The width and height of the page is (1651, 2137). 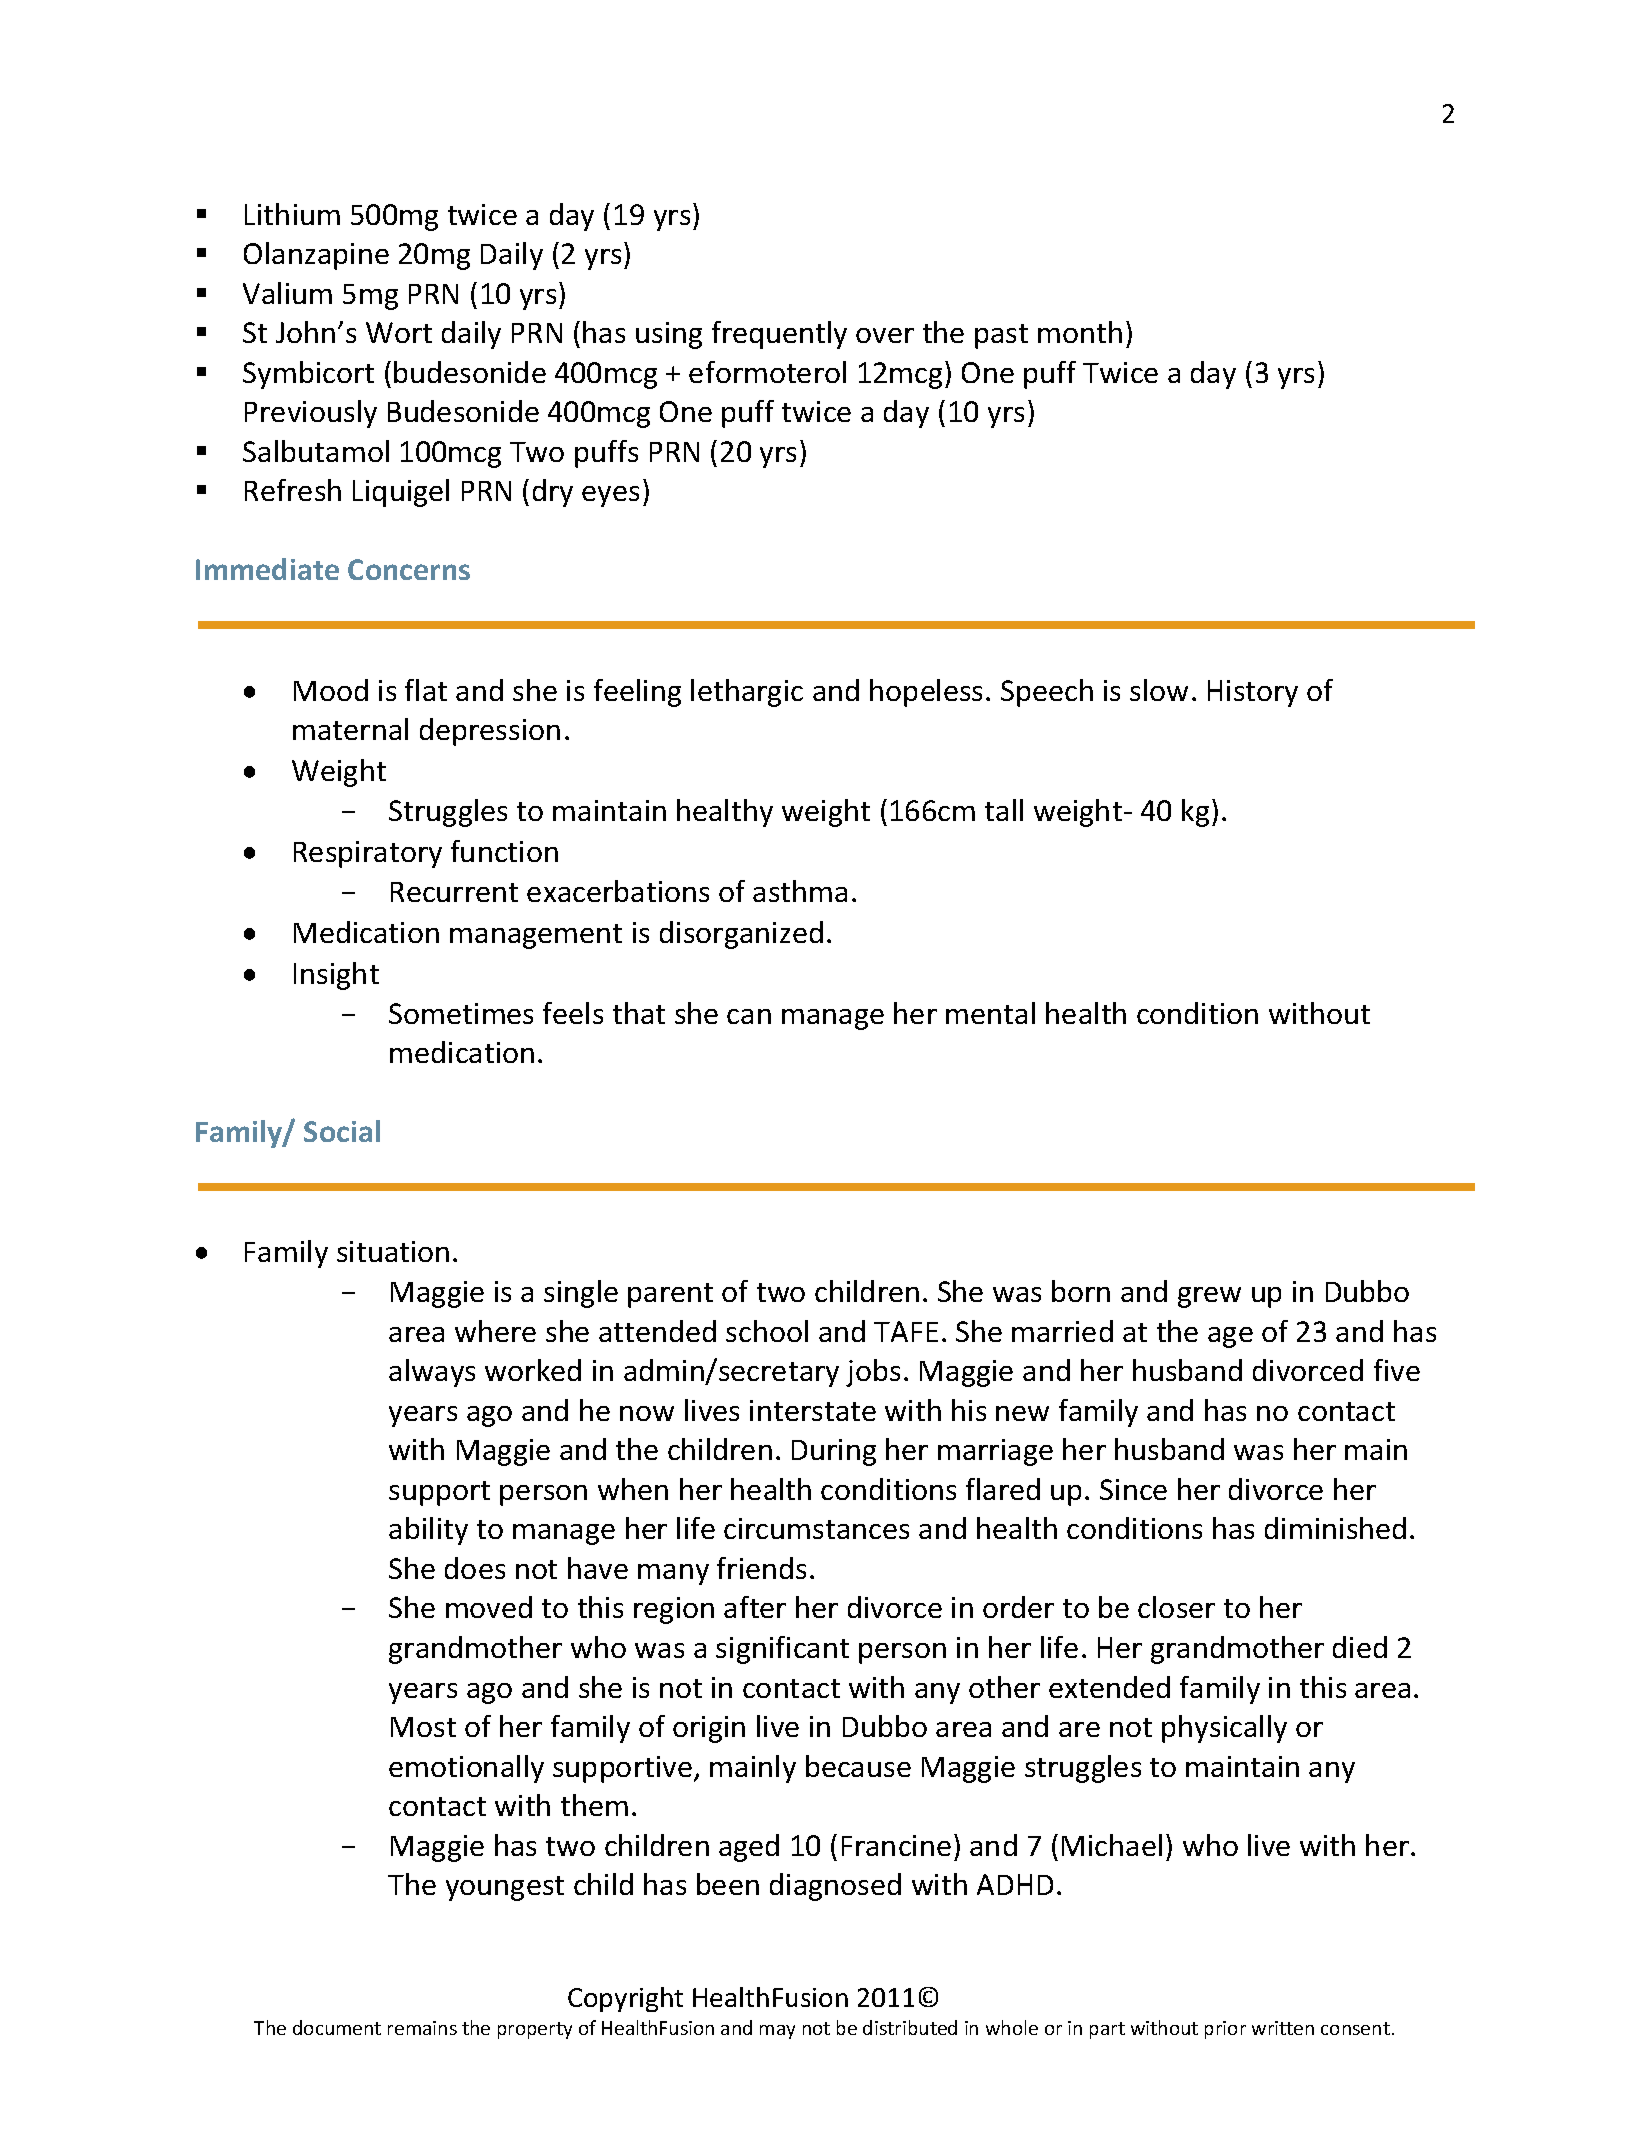 I want to click on frequently, so click(x=779, y=335).
